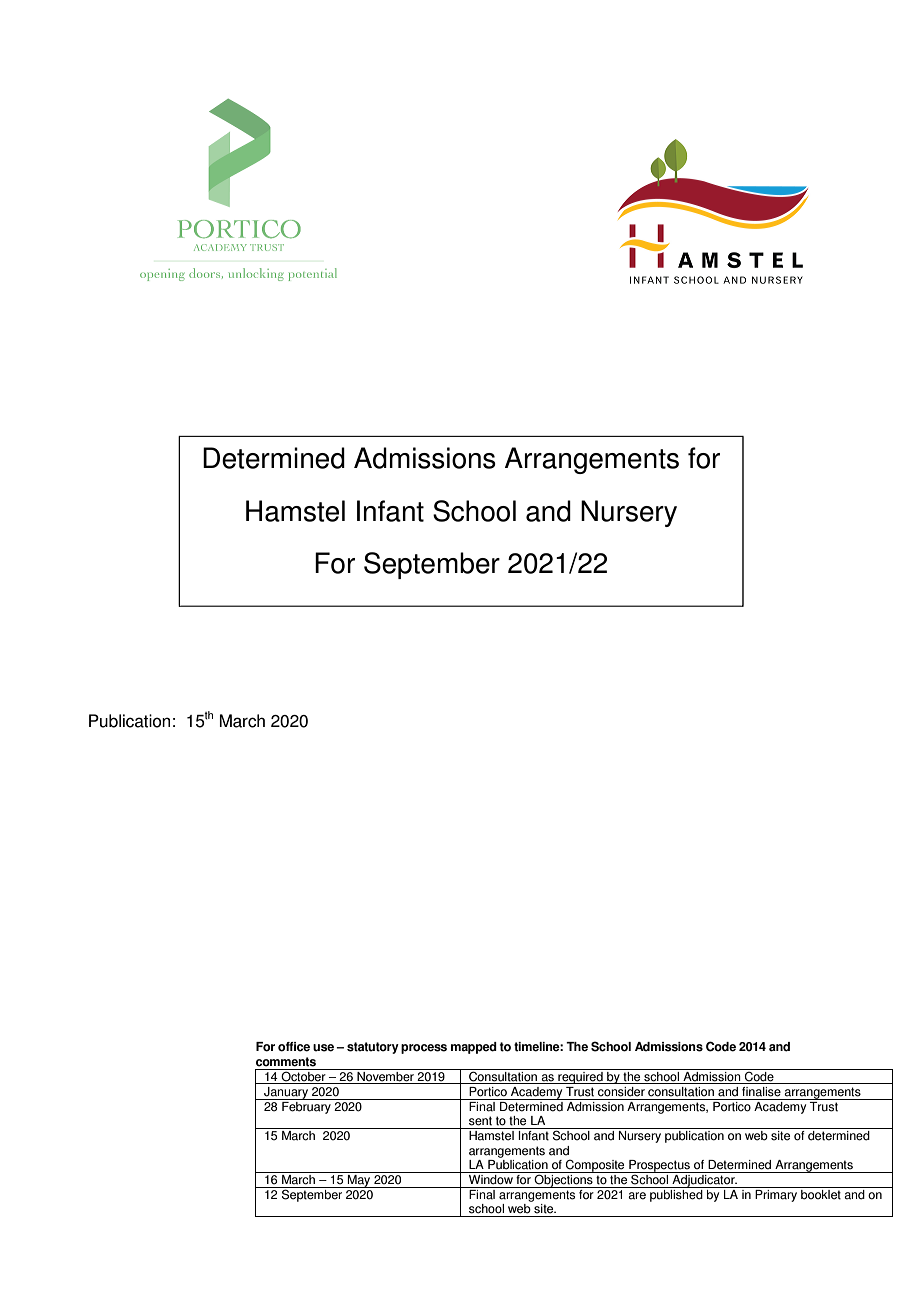  I want to click on February, so click(306, 1106).
